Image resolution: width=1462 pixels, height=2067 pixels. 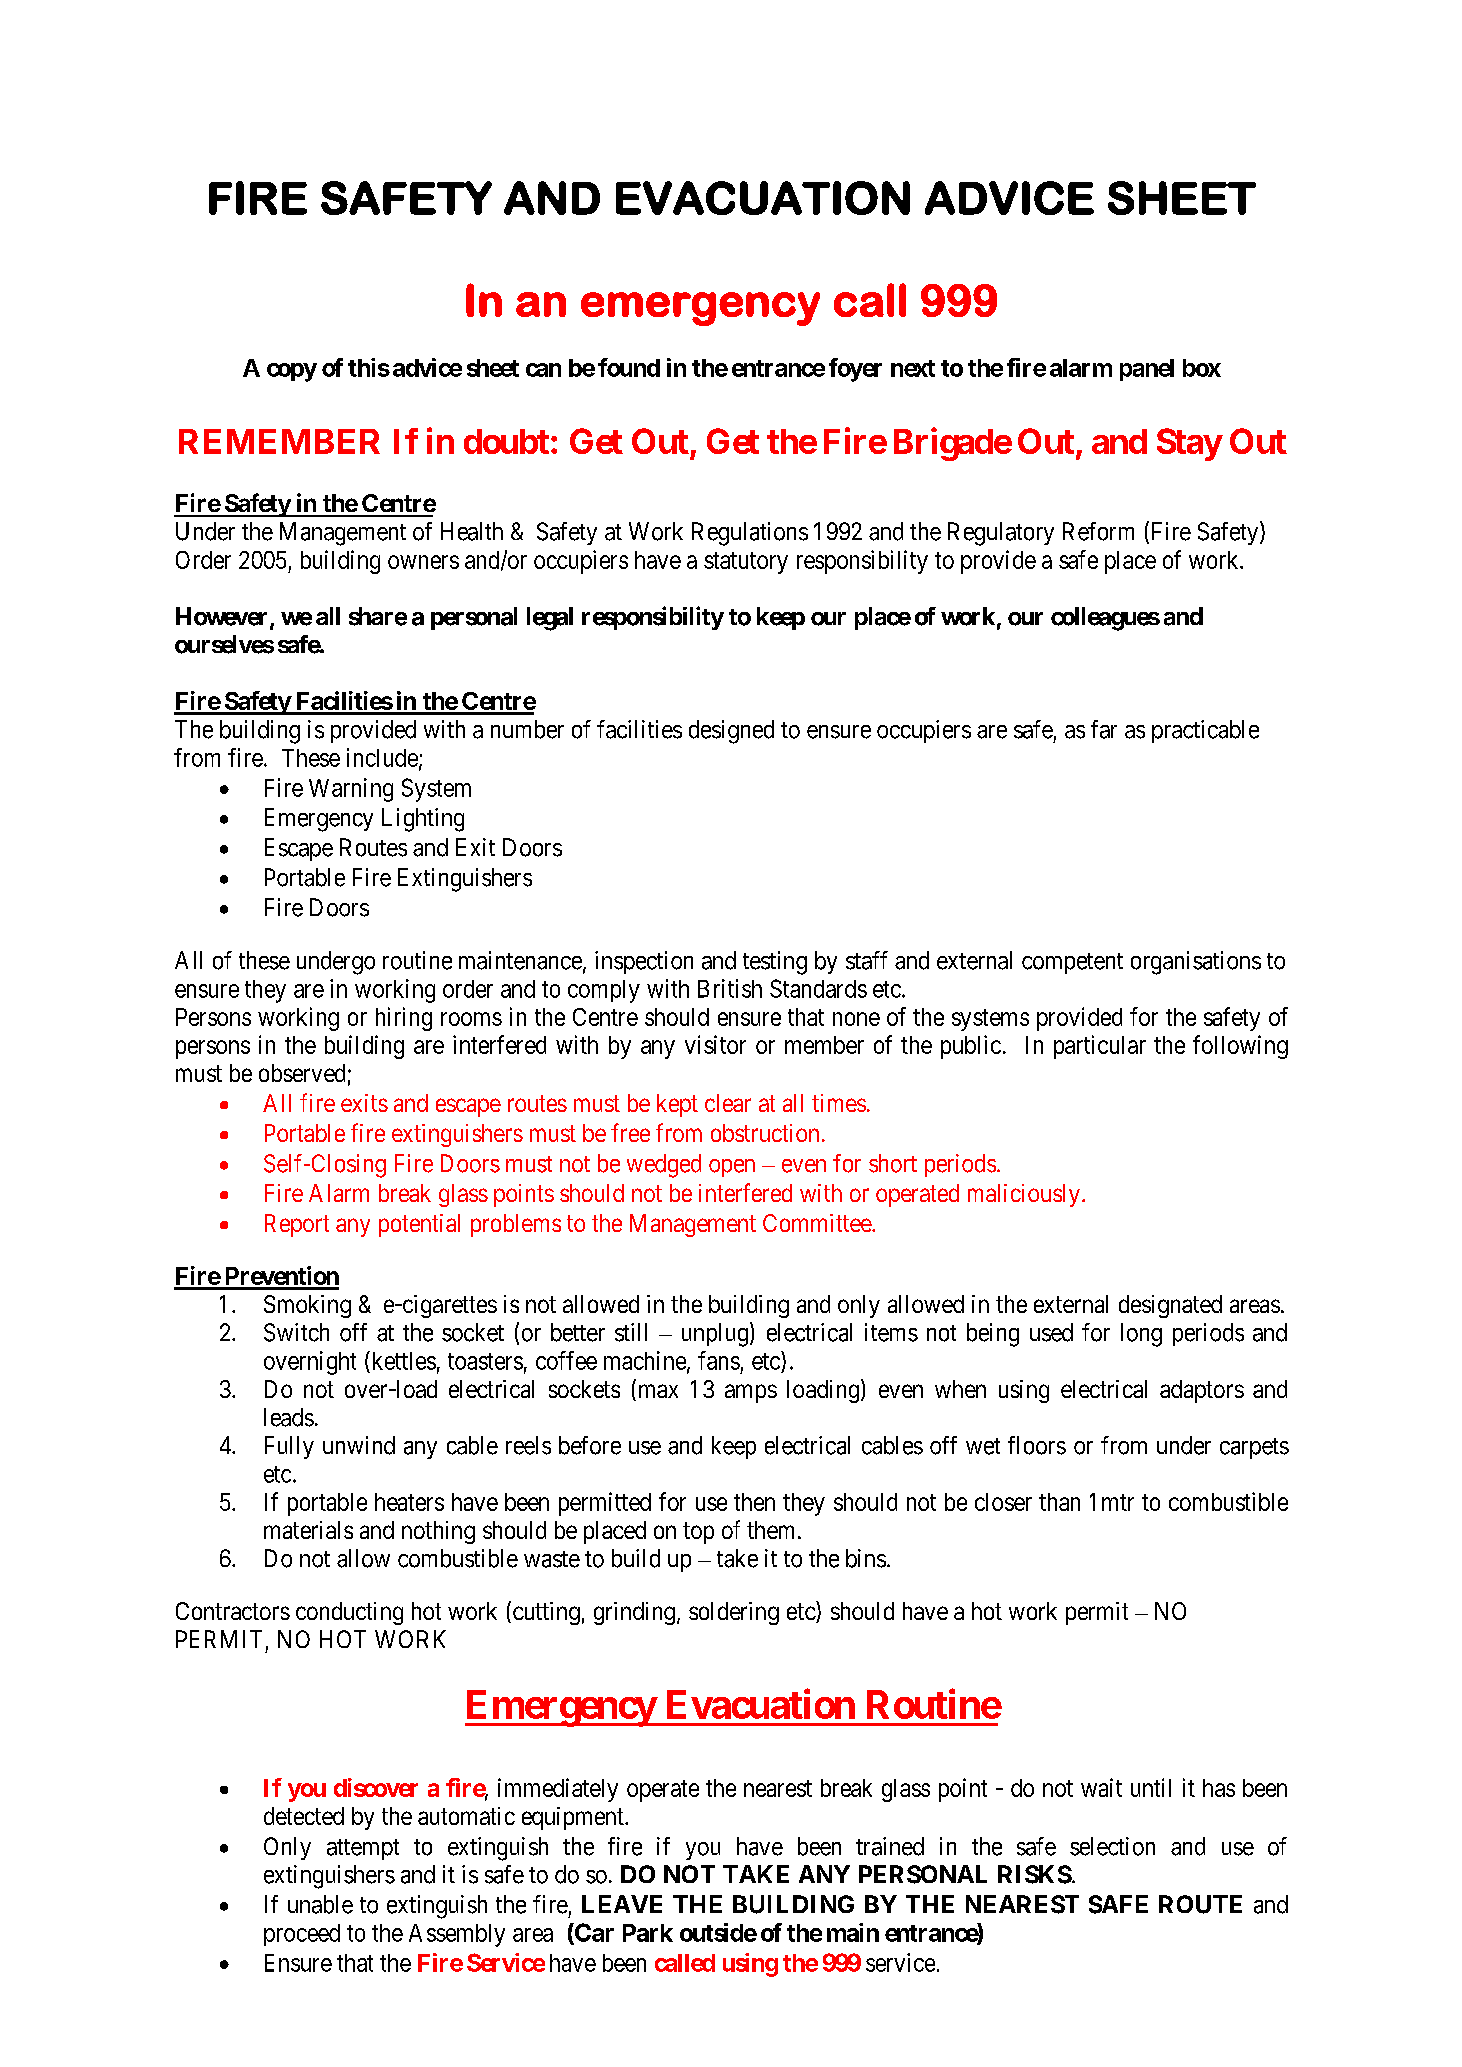 I want to click on unable, so click(x=320, y=1904).
